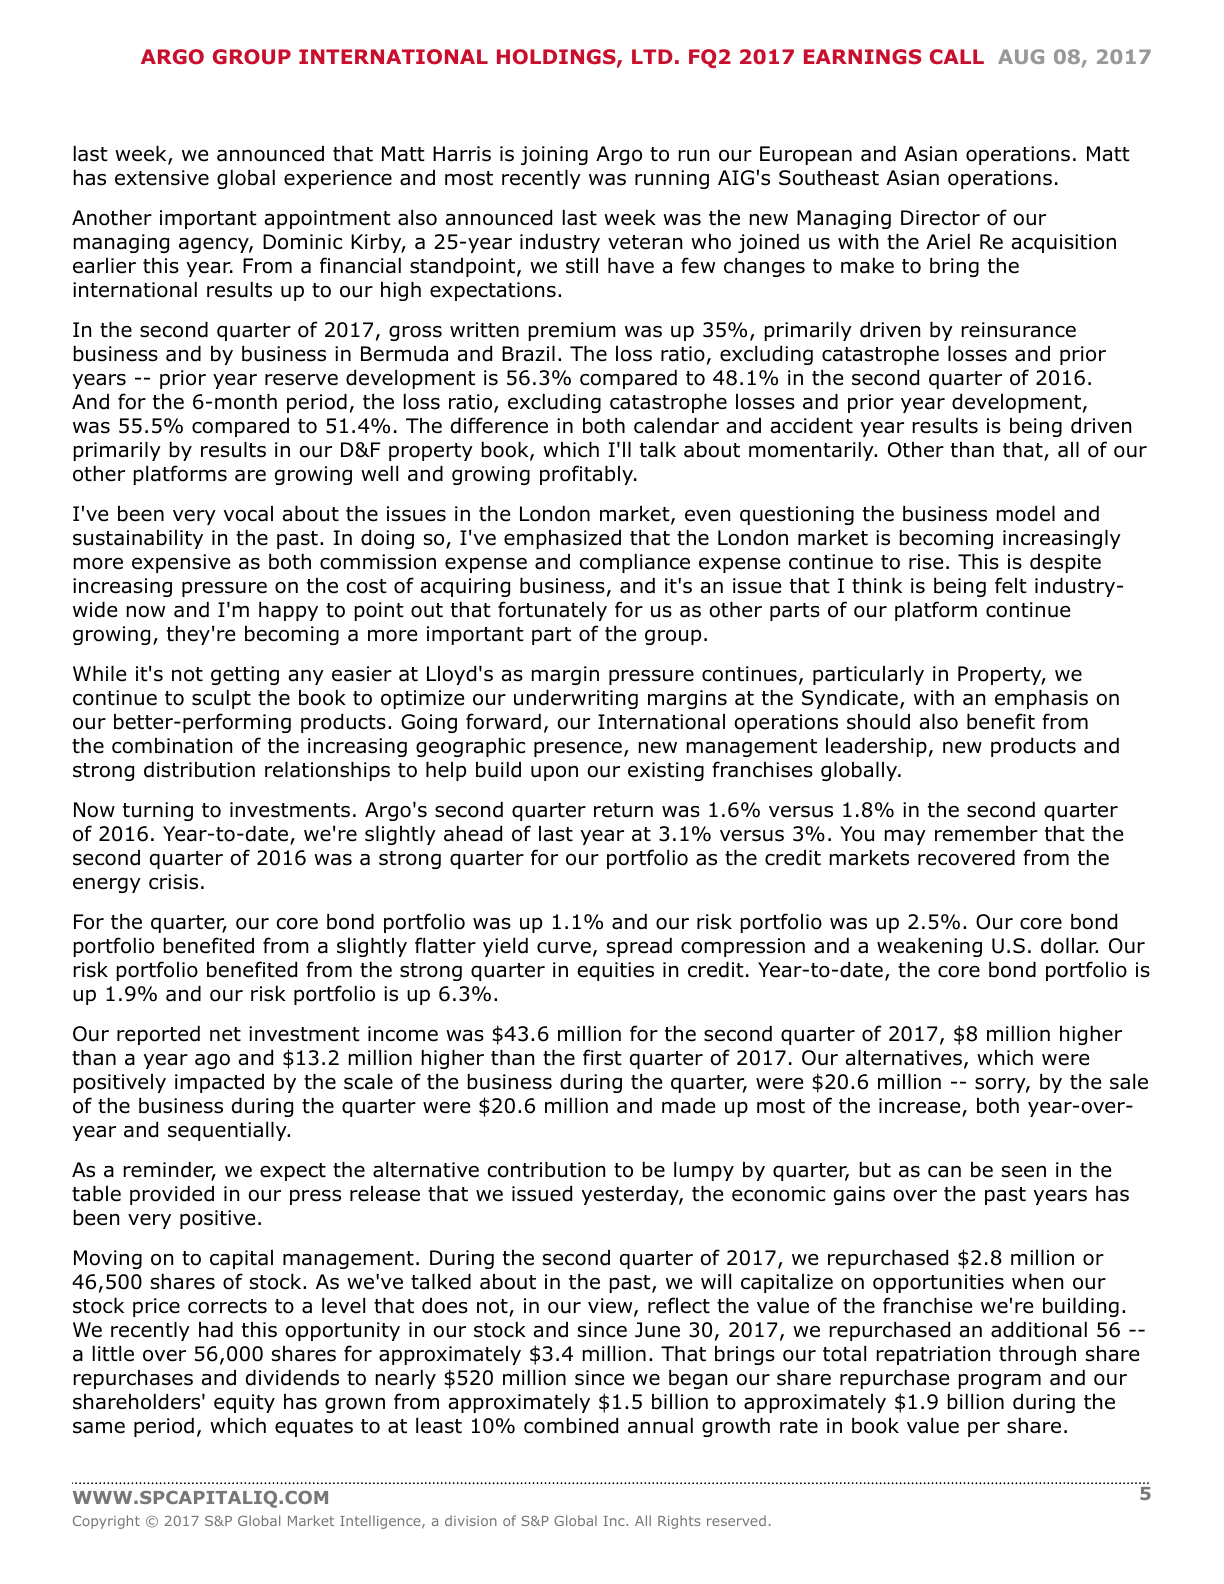  What do you see at coordinates (1011, 585) in the document?
I see `felt` at bounding box center [1011, 585].
